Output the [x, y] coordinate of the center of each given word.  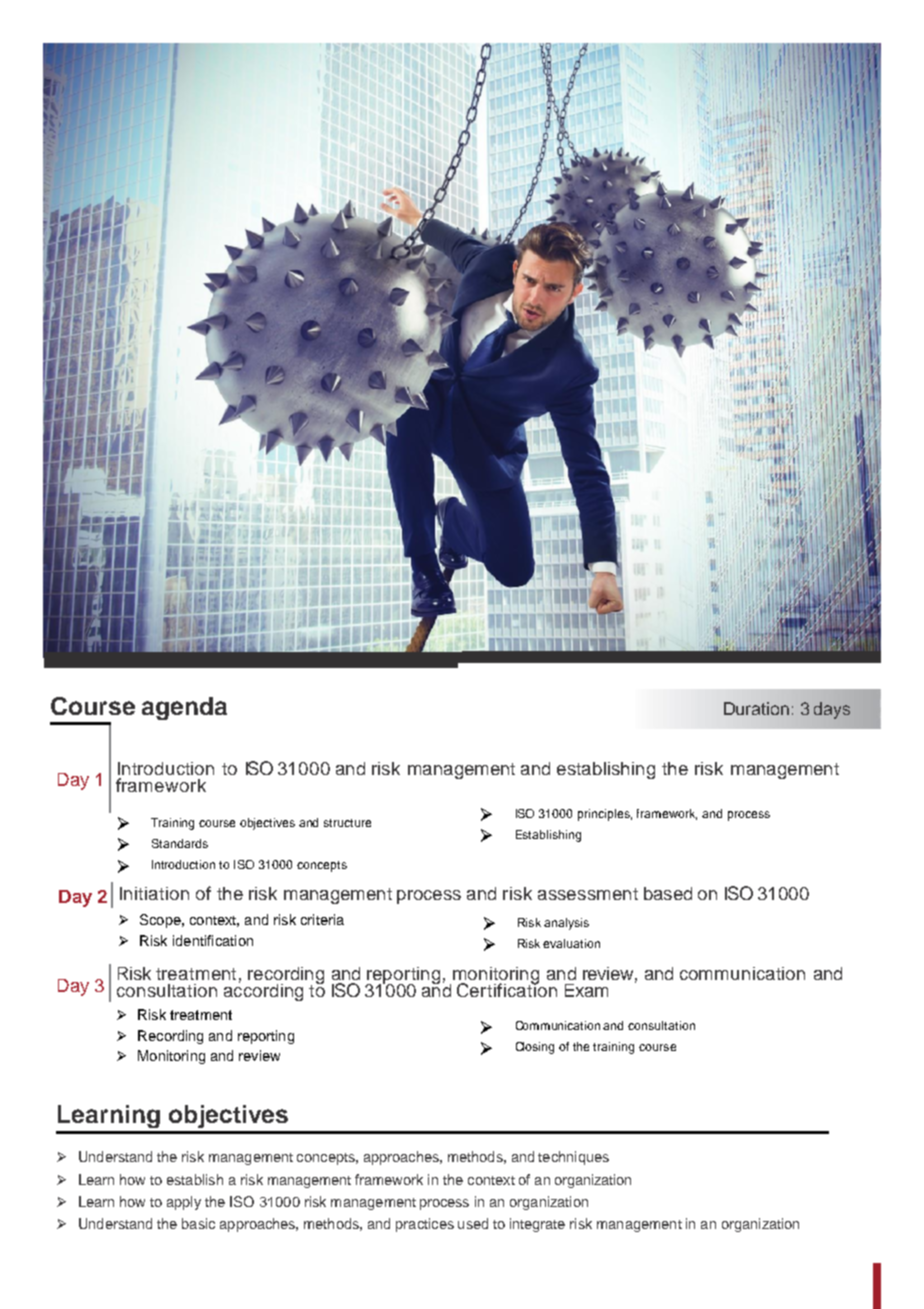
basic [198, 1223]
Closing [535, 1048]
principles [605, 815]
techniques [573, 1158]
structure [347, 823]
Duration [756, 708]
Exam [586, 990]
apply [184, 1203]
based [668, 893]
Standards [180, 843]
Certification [507, 989]
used [473, 1223]
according [263, 991]
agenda [184, 708]
